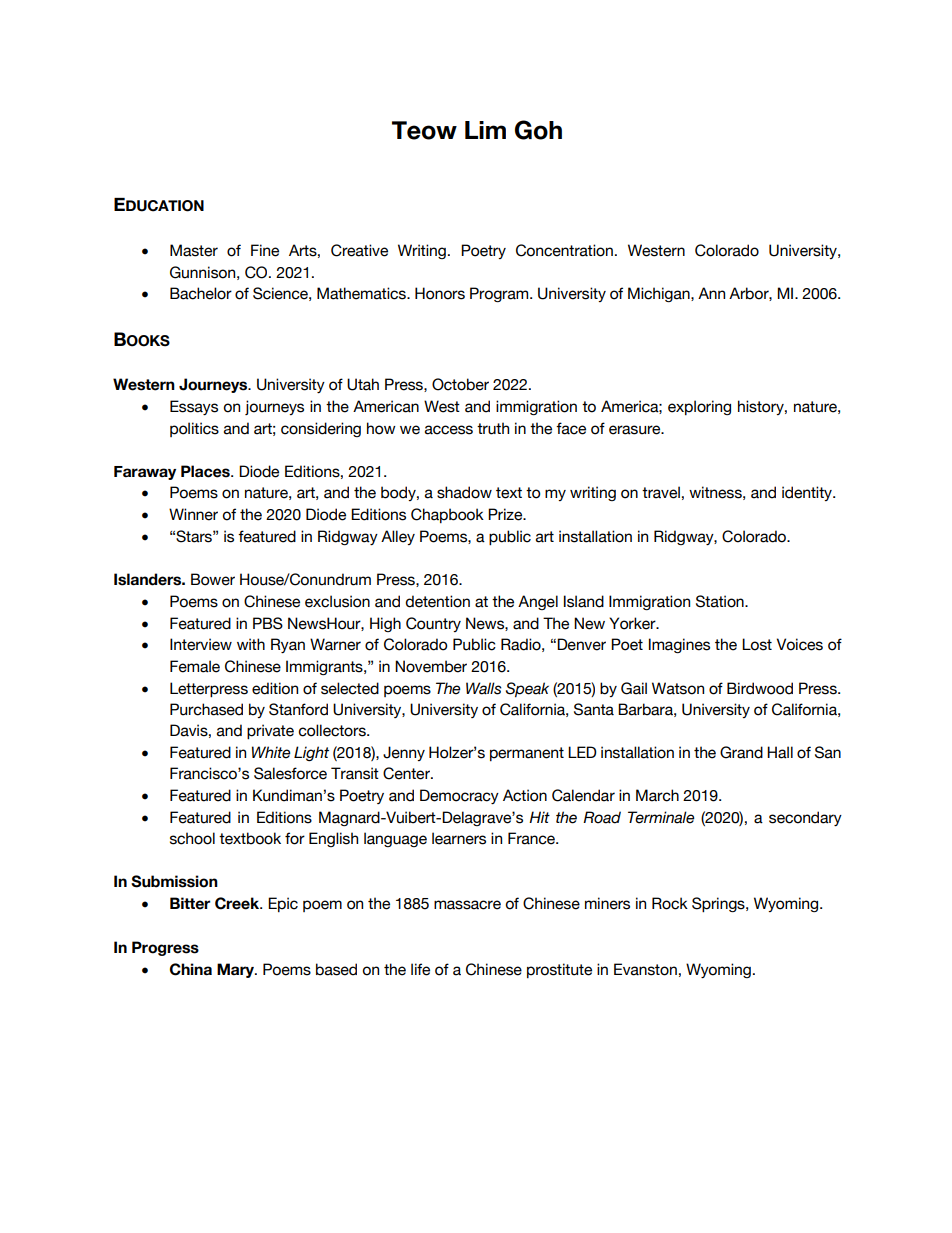  I want to click on Station, so click(721, 601).
